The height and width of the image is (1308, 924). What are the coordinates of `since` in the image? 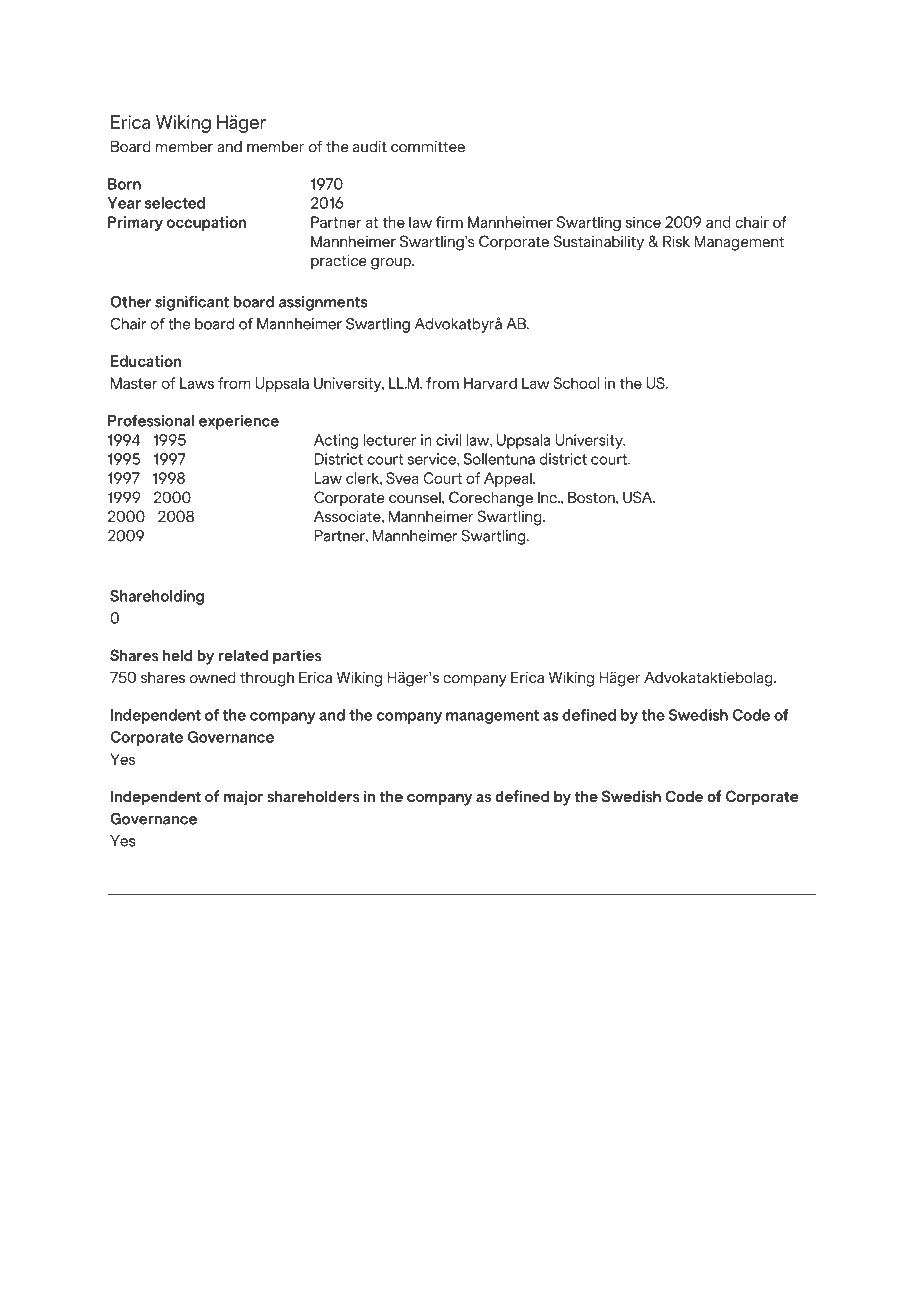 It's located at (643, 222).
